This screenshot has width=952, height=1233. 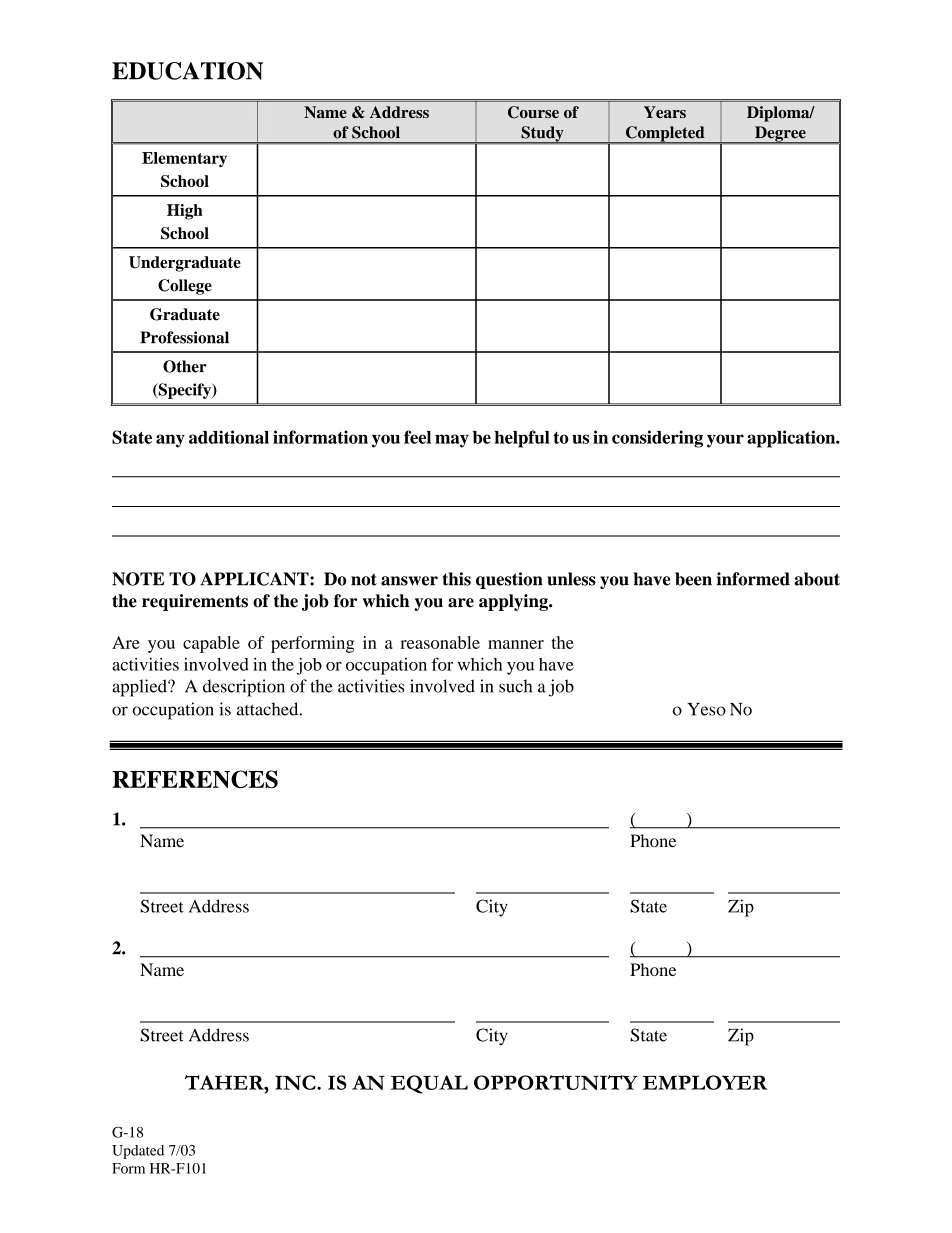 I want to click on Course, so click(x=533, y=112).
